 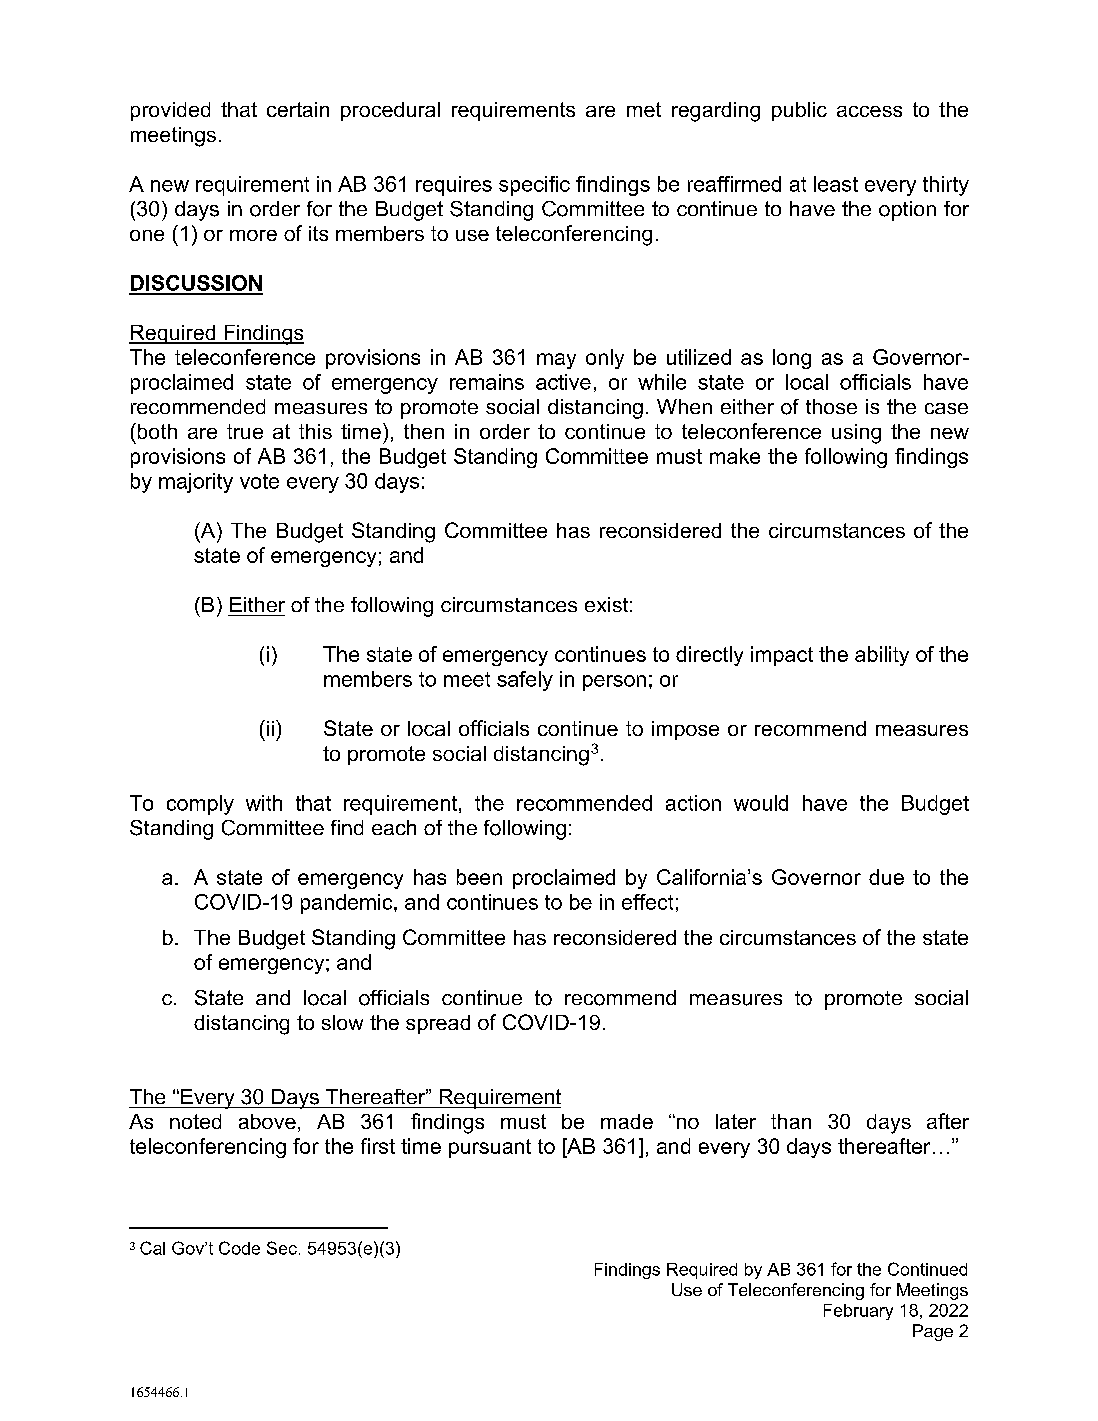 I want to click on ability, so click(x=882, y=656).
